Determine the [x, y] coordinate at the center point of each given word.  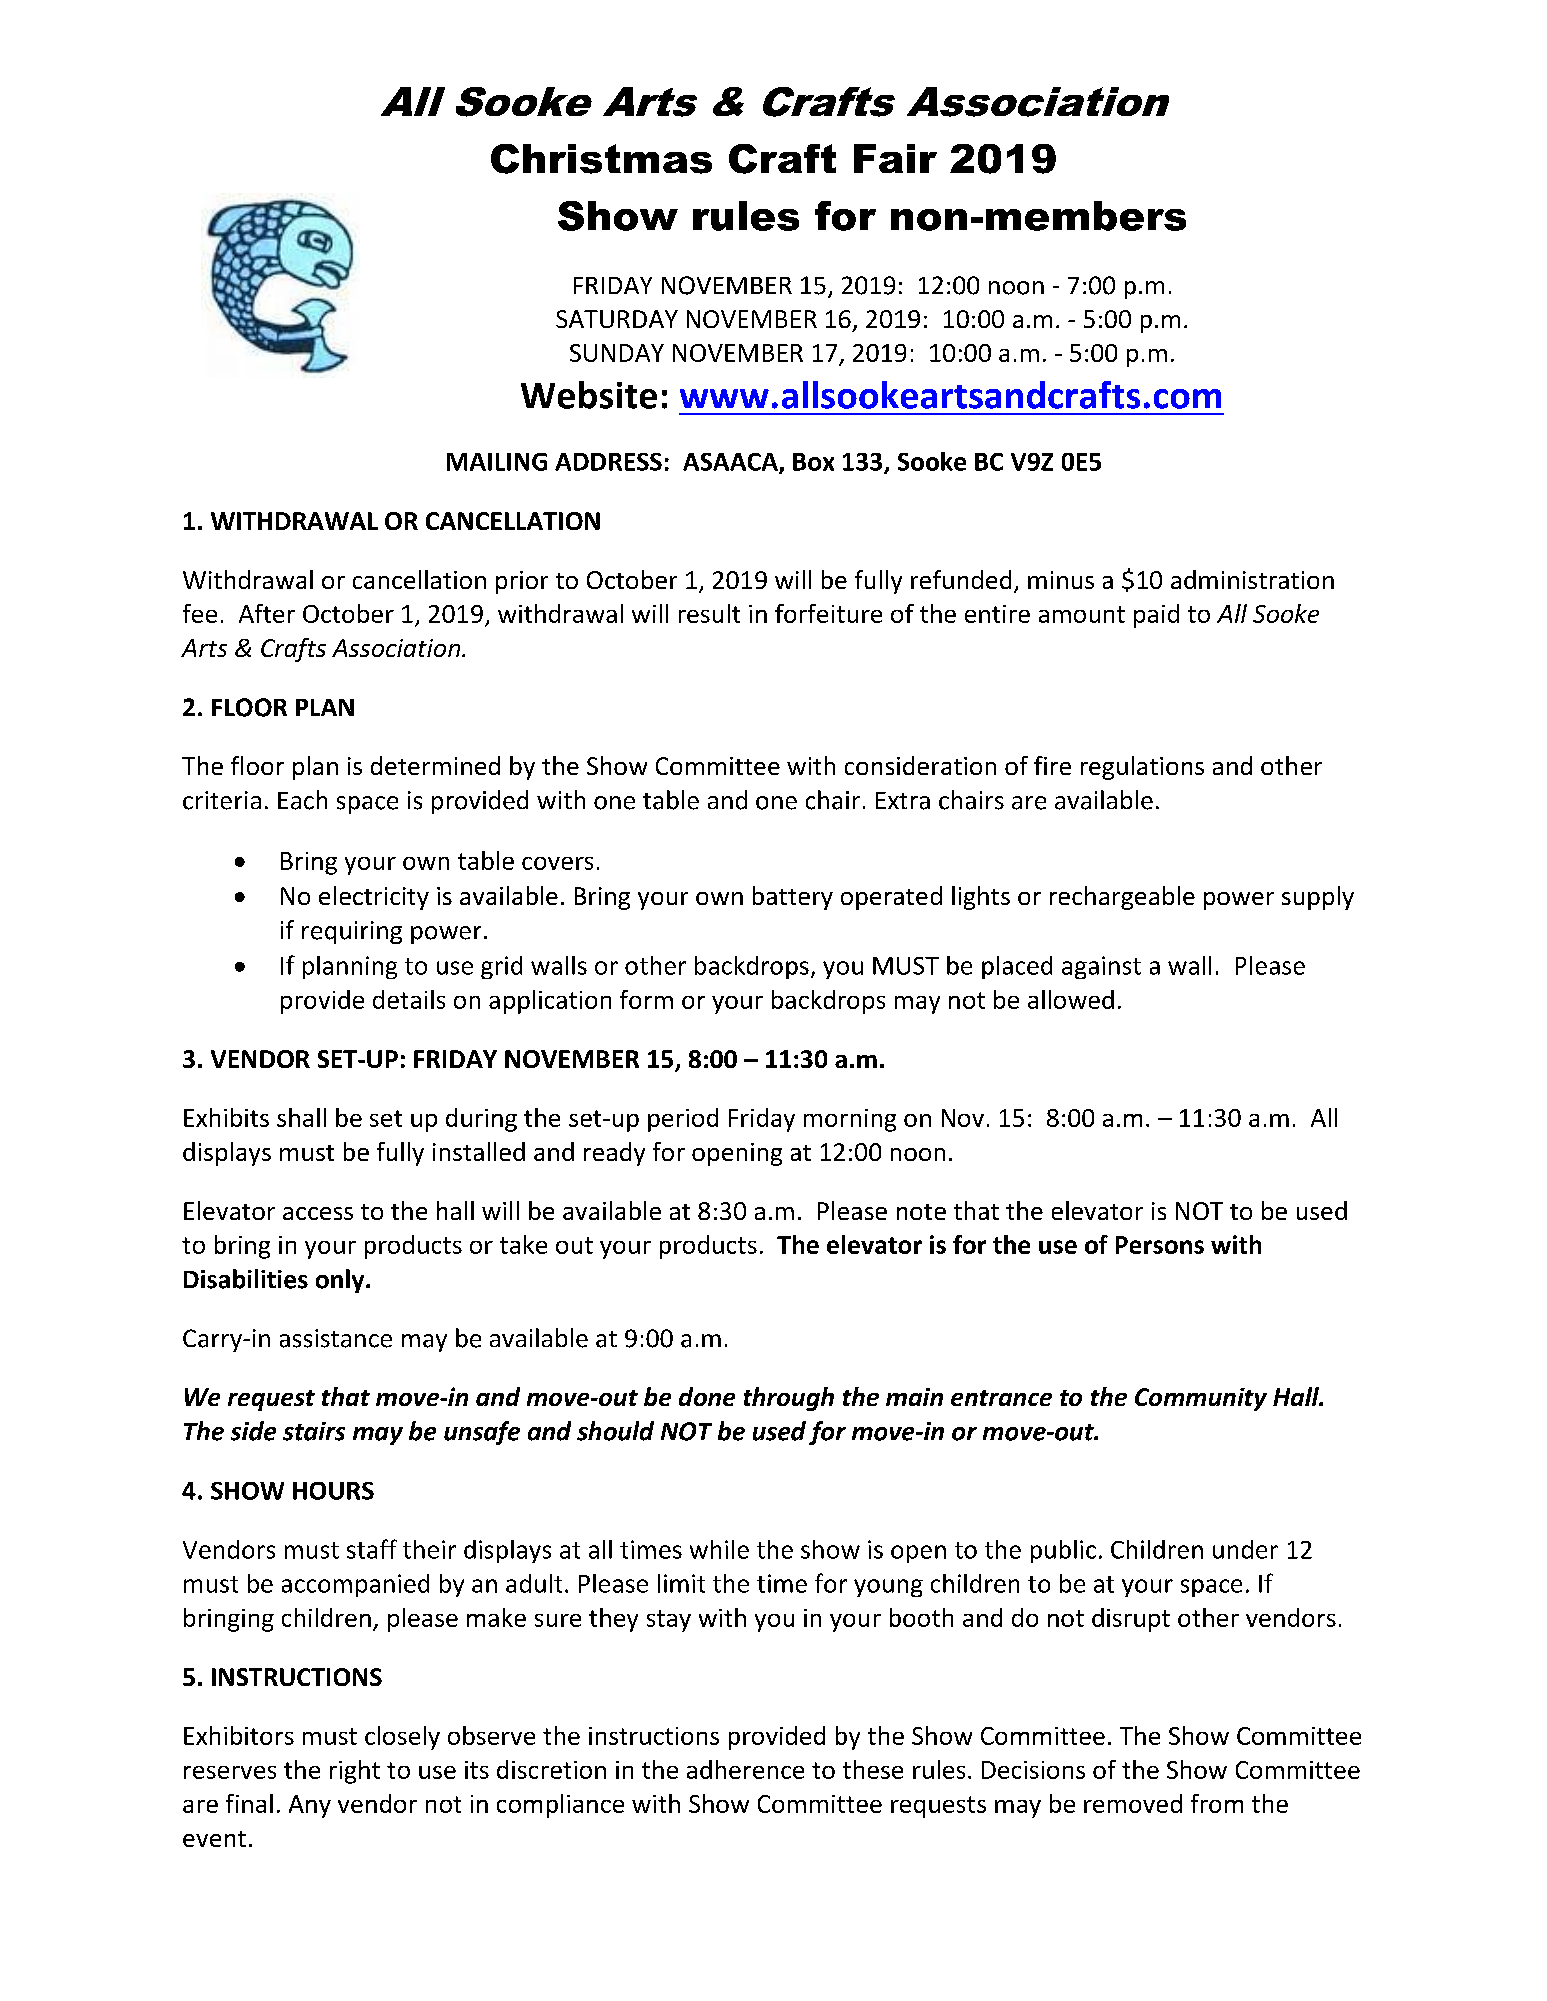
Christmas [601, 159]
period [683, 1120]
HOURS [333, 1491]
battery [793, 898]
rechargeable [1122, 898]
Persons [1160, 1245]
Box [813, 462]
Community [1201, 1399]
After [267, 613]
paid [1156, 616]
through [789, 1399]
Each [302, 800]
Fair [895, 158]
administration [1252, 579]
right [355, 1772]
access [318, 1213]
